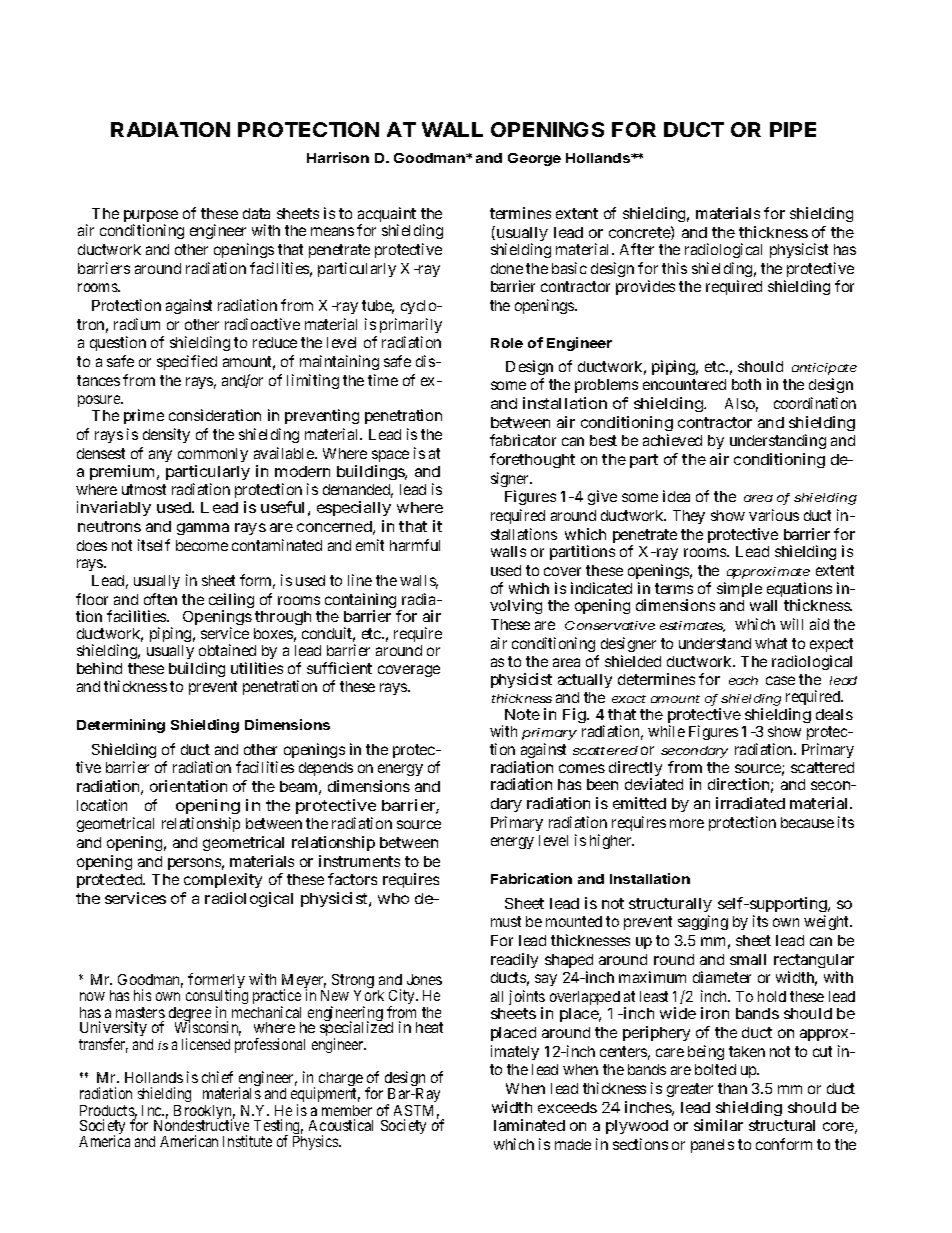  What do you see at coordinates (793, 129) in the page?
I see `PIPE` at bounding box center [793, 129].
